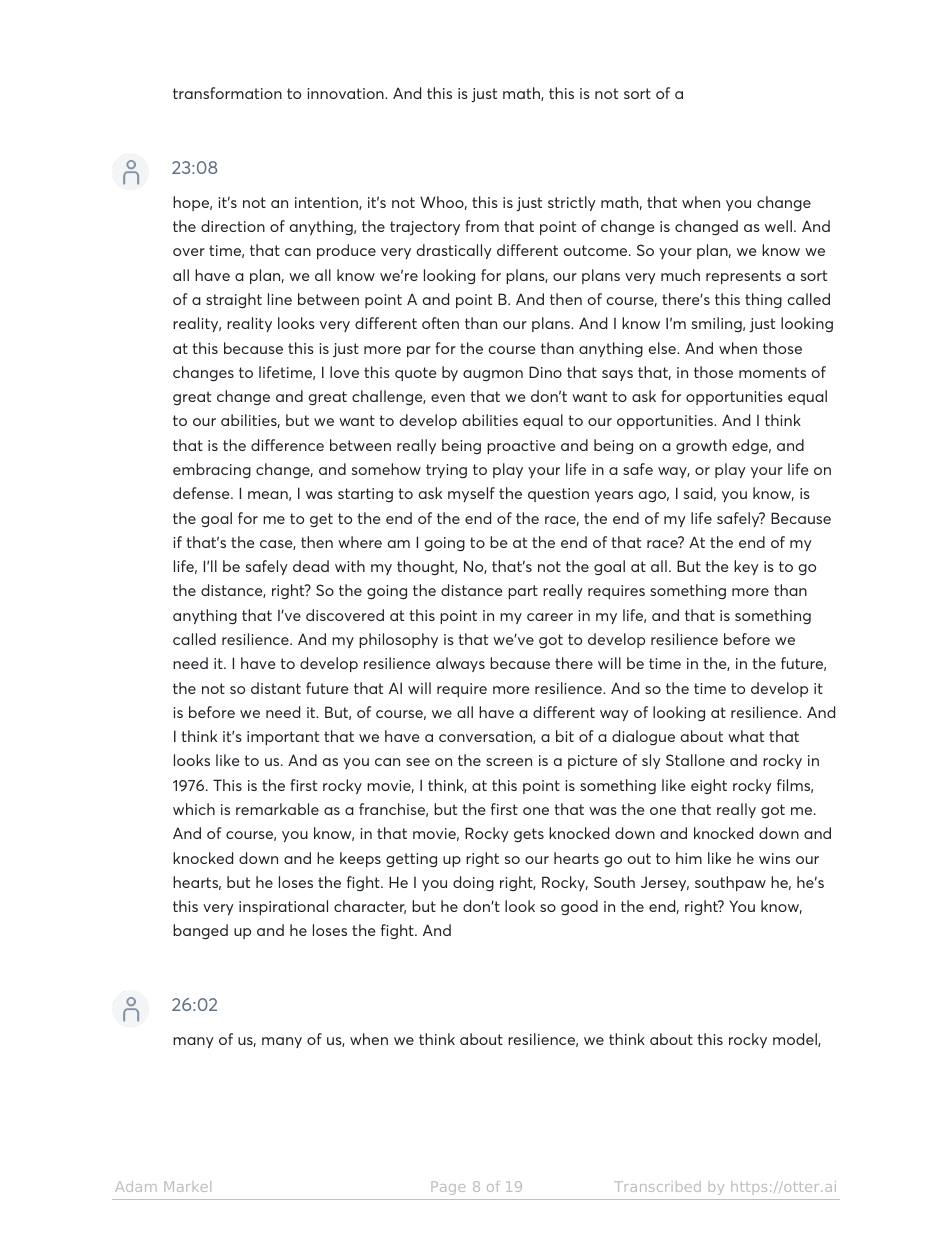 The height and width of the screenshot is (1233, 952). What do you see at coordinates (701, 446) in the screenshot?
I see `growth` at bounding box center [701, 446].
